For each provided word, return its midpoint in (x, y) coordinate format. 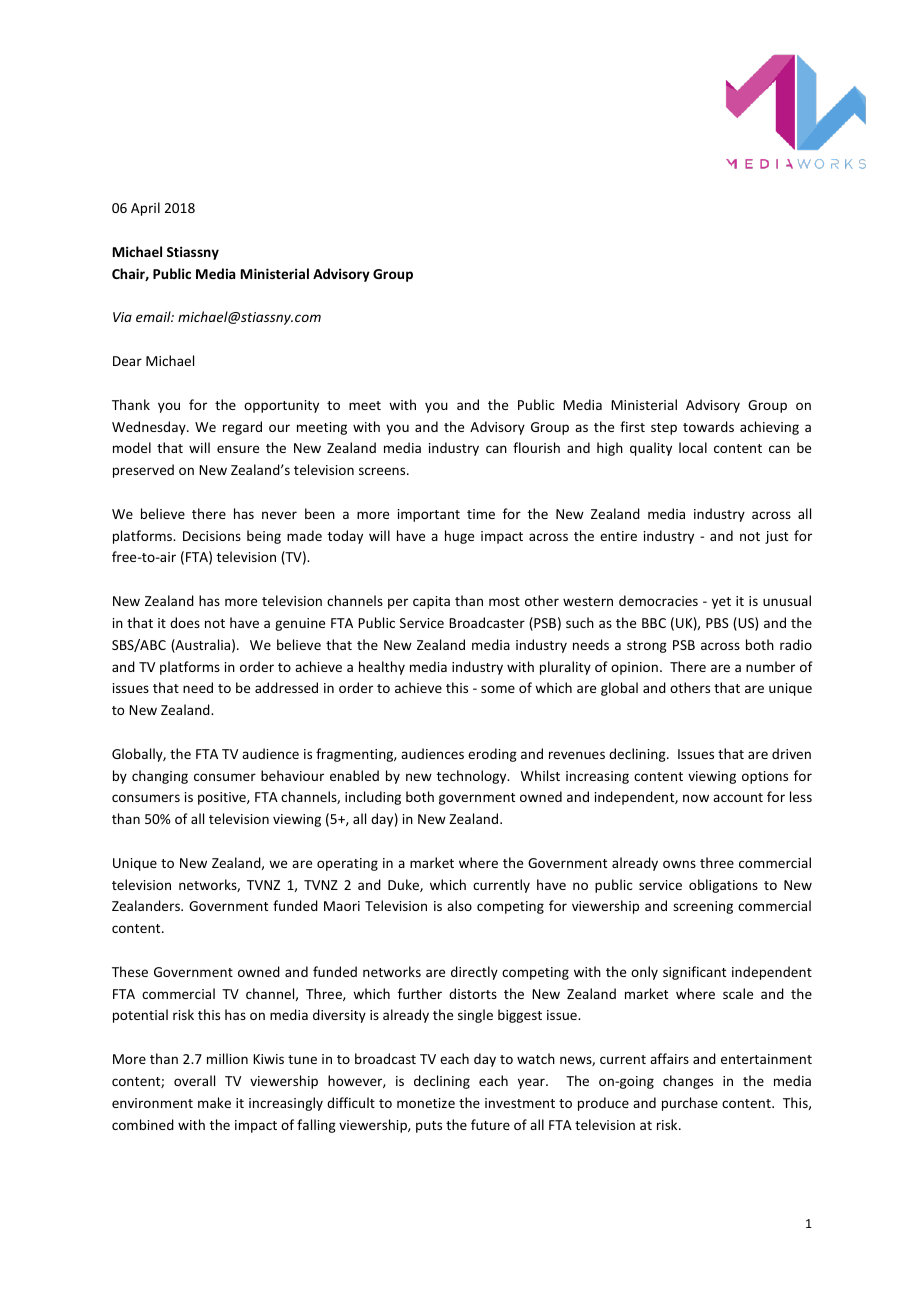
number (770, 666)
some (498, 689)
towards (708, 426)
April (145, 209)
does (185, 622)
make (214, 1102)
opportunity (281, 406)
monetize (426, 1103)
